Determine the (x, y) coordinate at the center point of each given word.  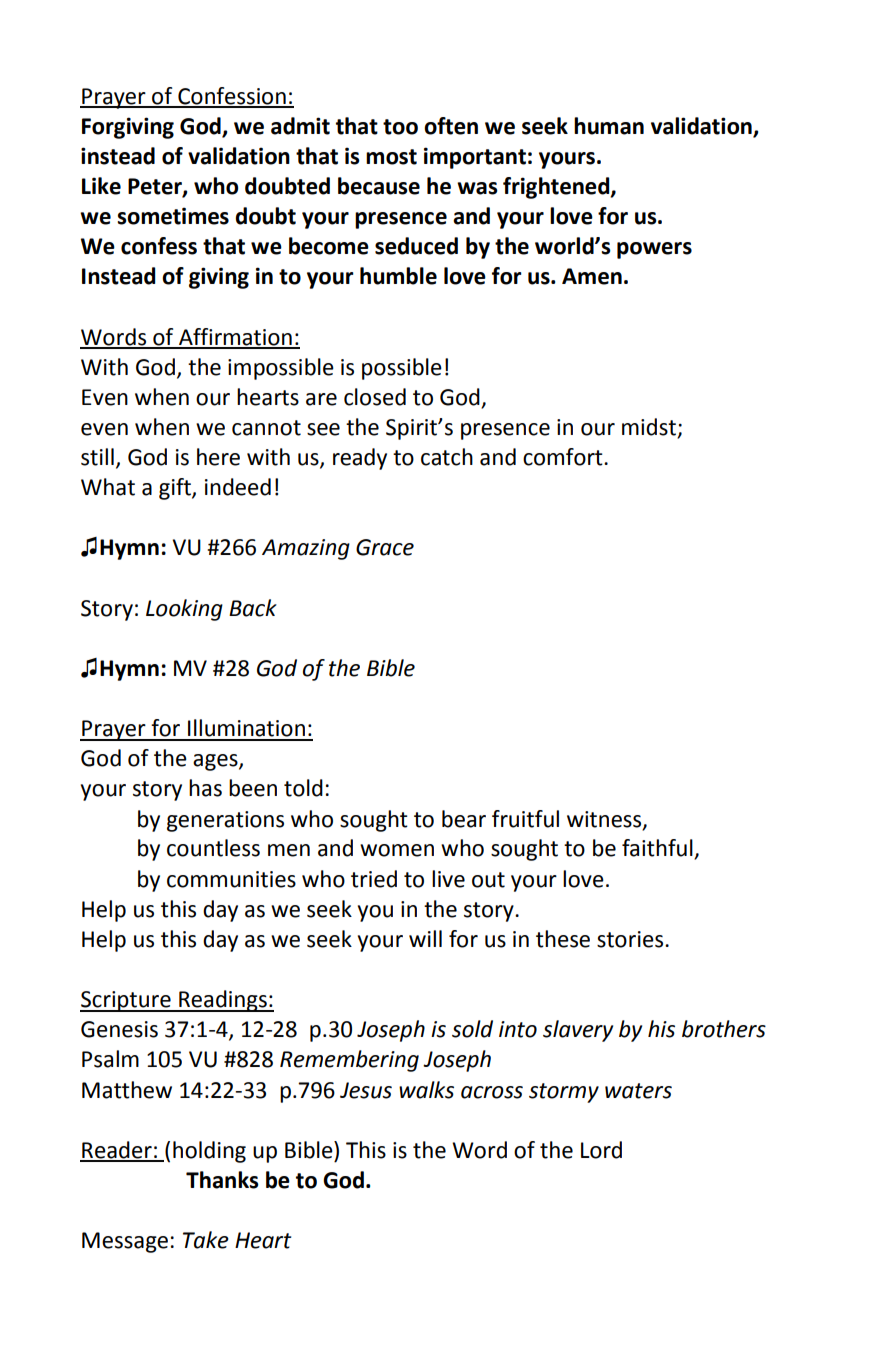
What (108, 487)
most (391, 157)
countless (213, 848)
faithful (658, 849)
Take (206, 1240)
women (397, 850)
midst (650, 428)
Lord (601, 1150)
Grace (385, 547)
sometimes (173, 216)
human (609, 126)
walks (426, 1090)
